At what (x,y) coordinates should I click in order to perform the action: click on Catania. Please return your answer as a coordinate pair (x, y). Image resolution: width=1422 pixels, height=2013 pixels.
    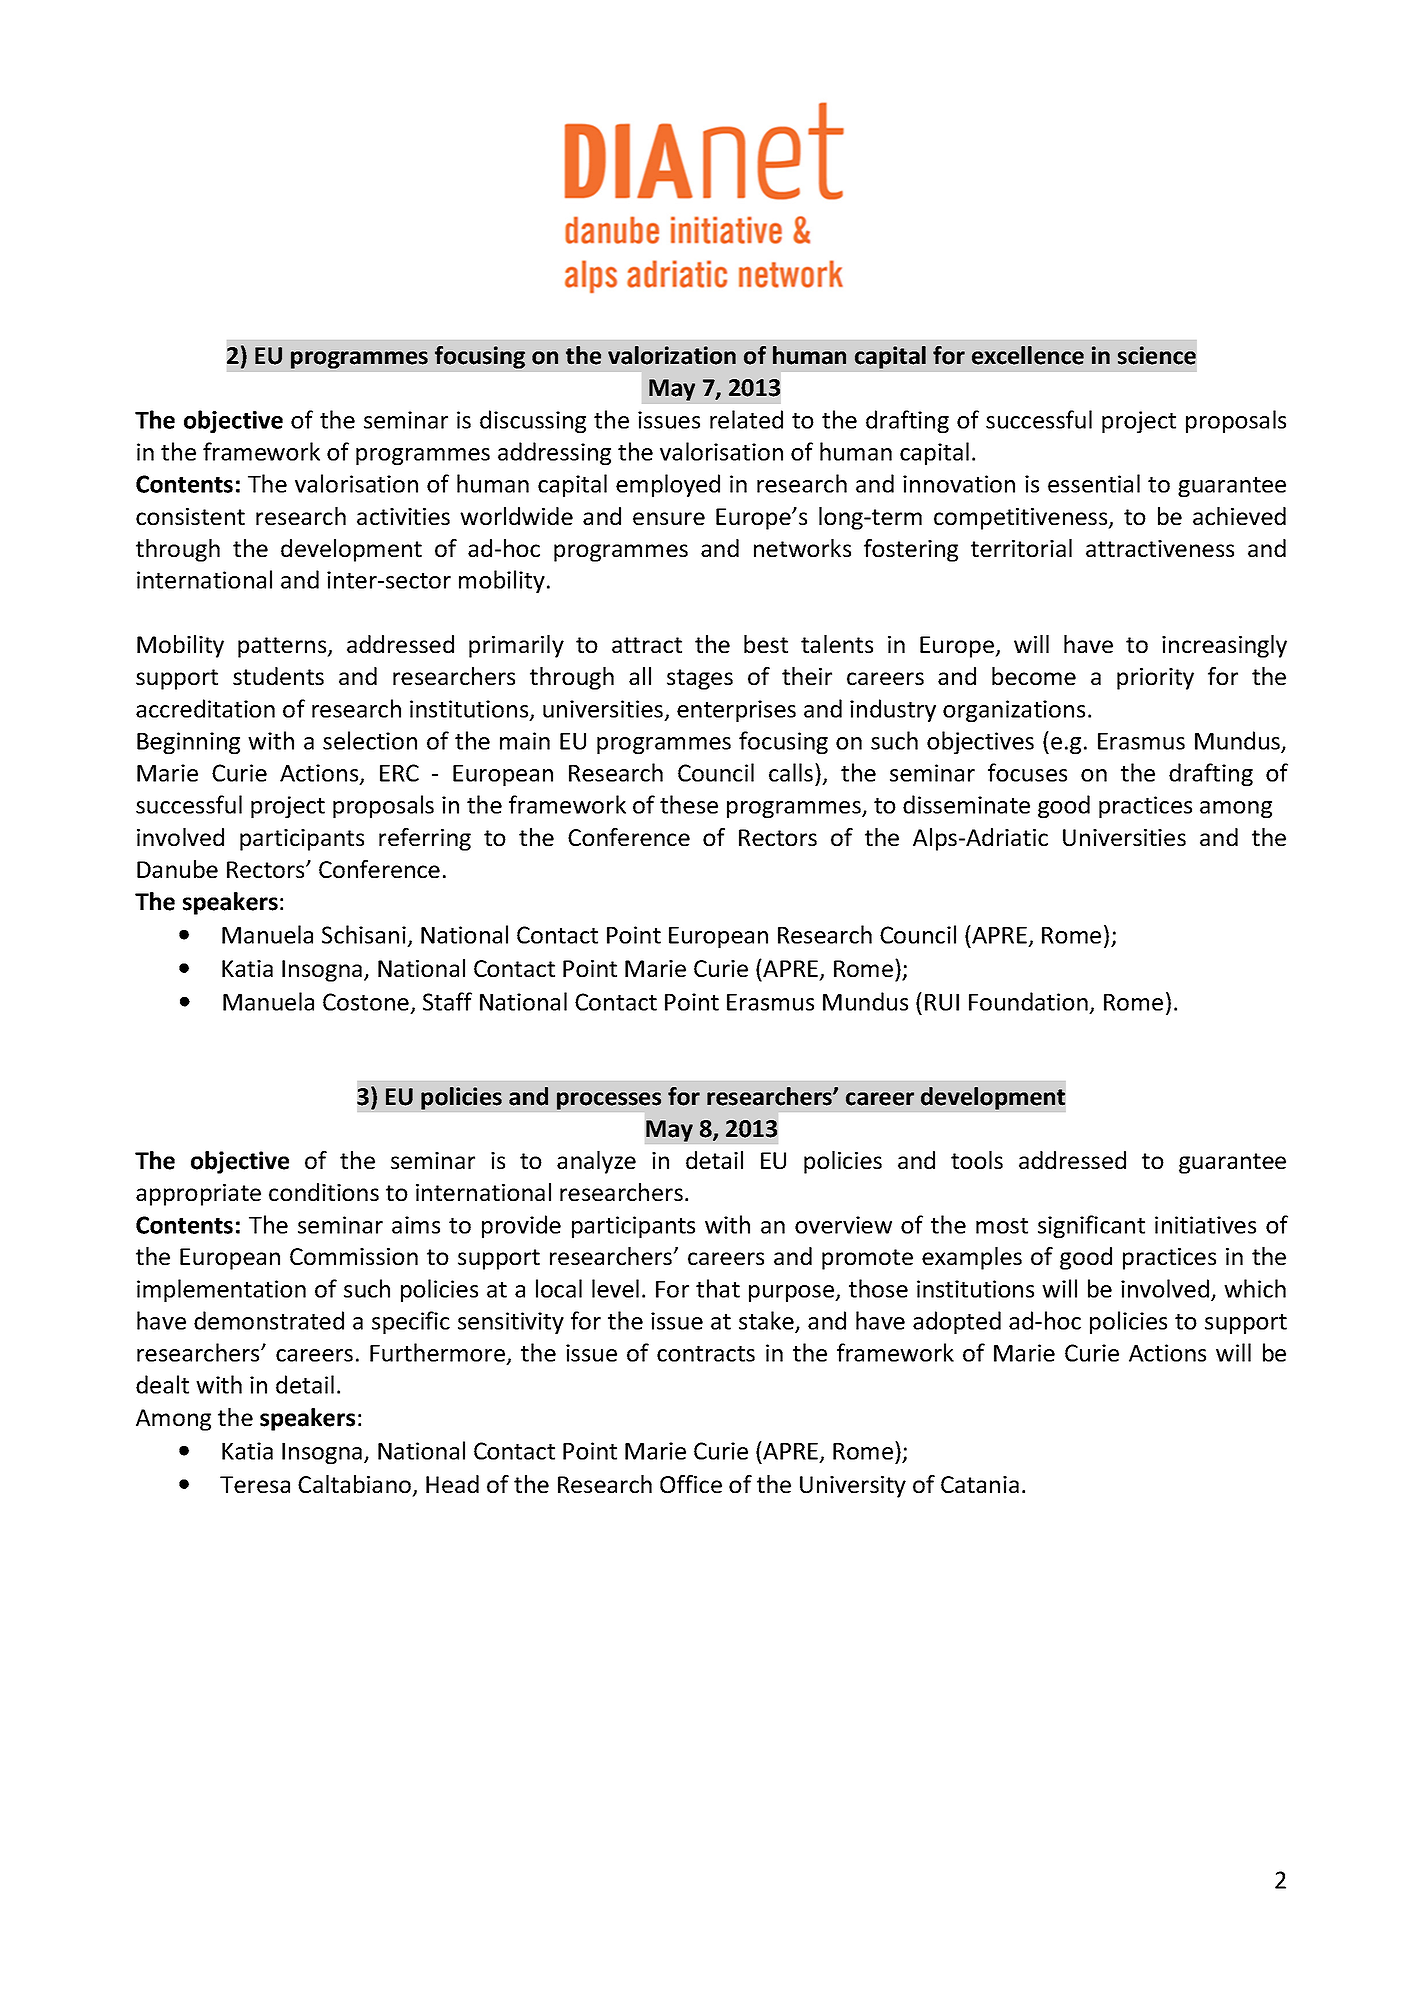
    Looking at the image, I should click on (980, 1484).
